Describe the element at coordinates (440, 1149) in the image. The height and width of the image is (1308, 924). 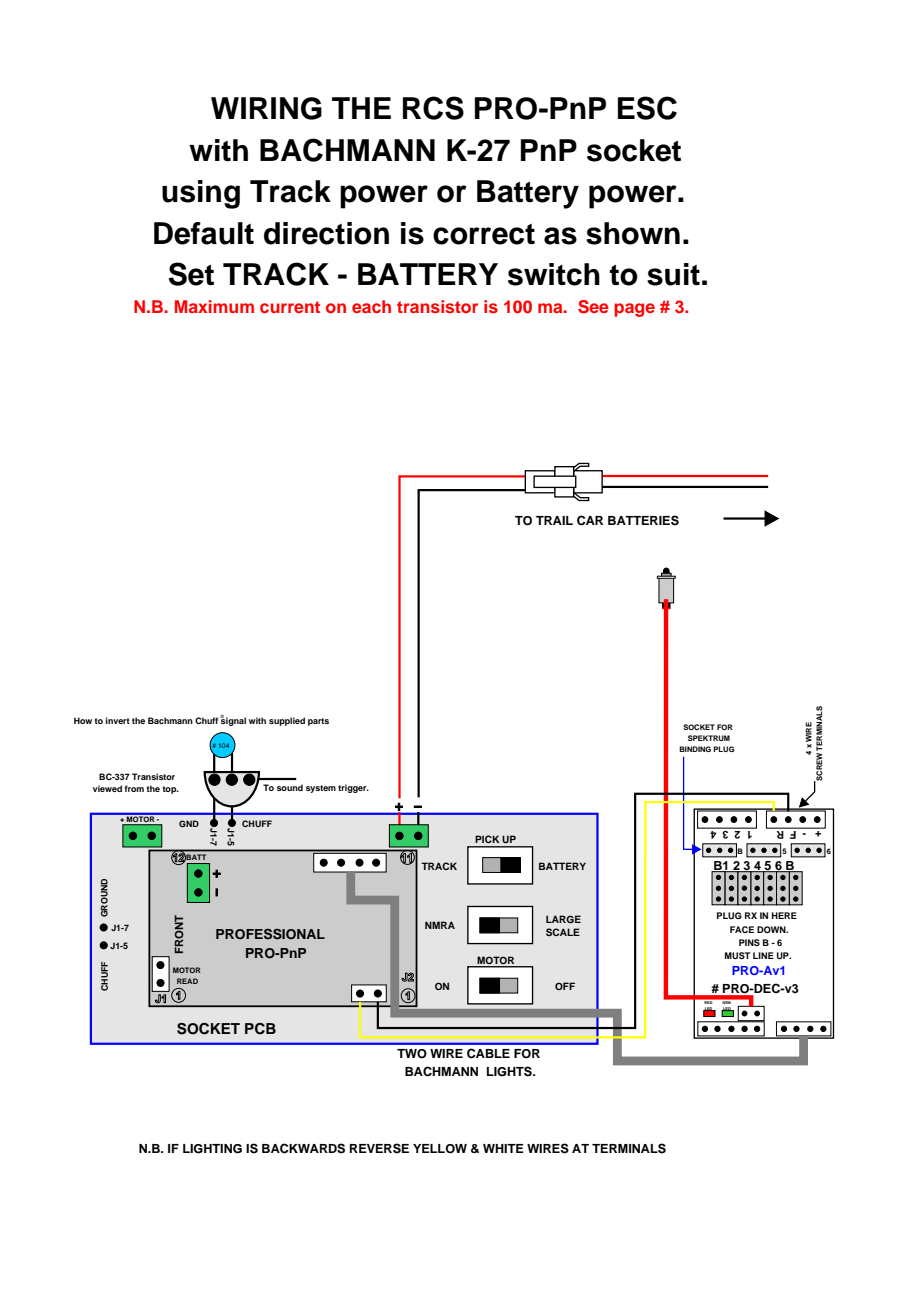
I see `YELLOW` at that location.
